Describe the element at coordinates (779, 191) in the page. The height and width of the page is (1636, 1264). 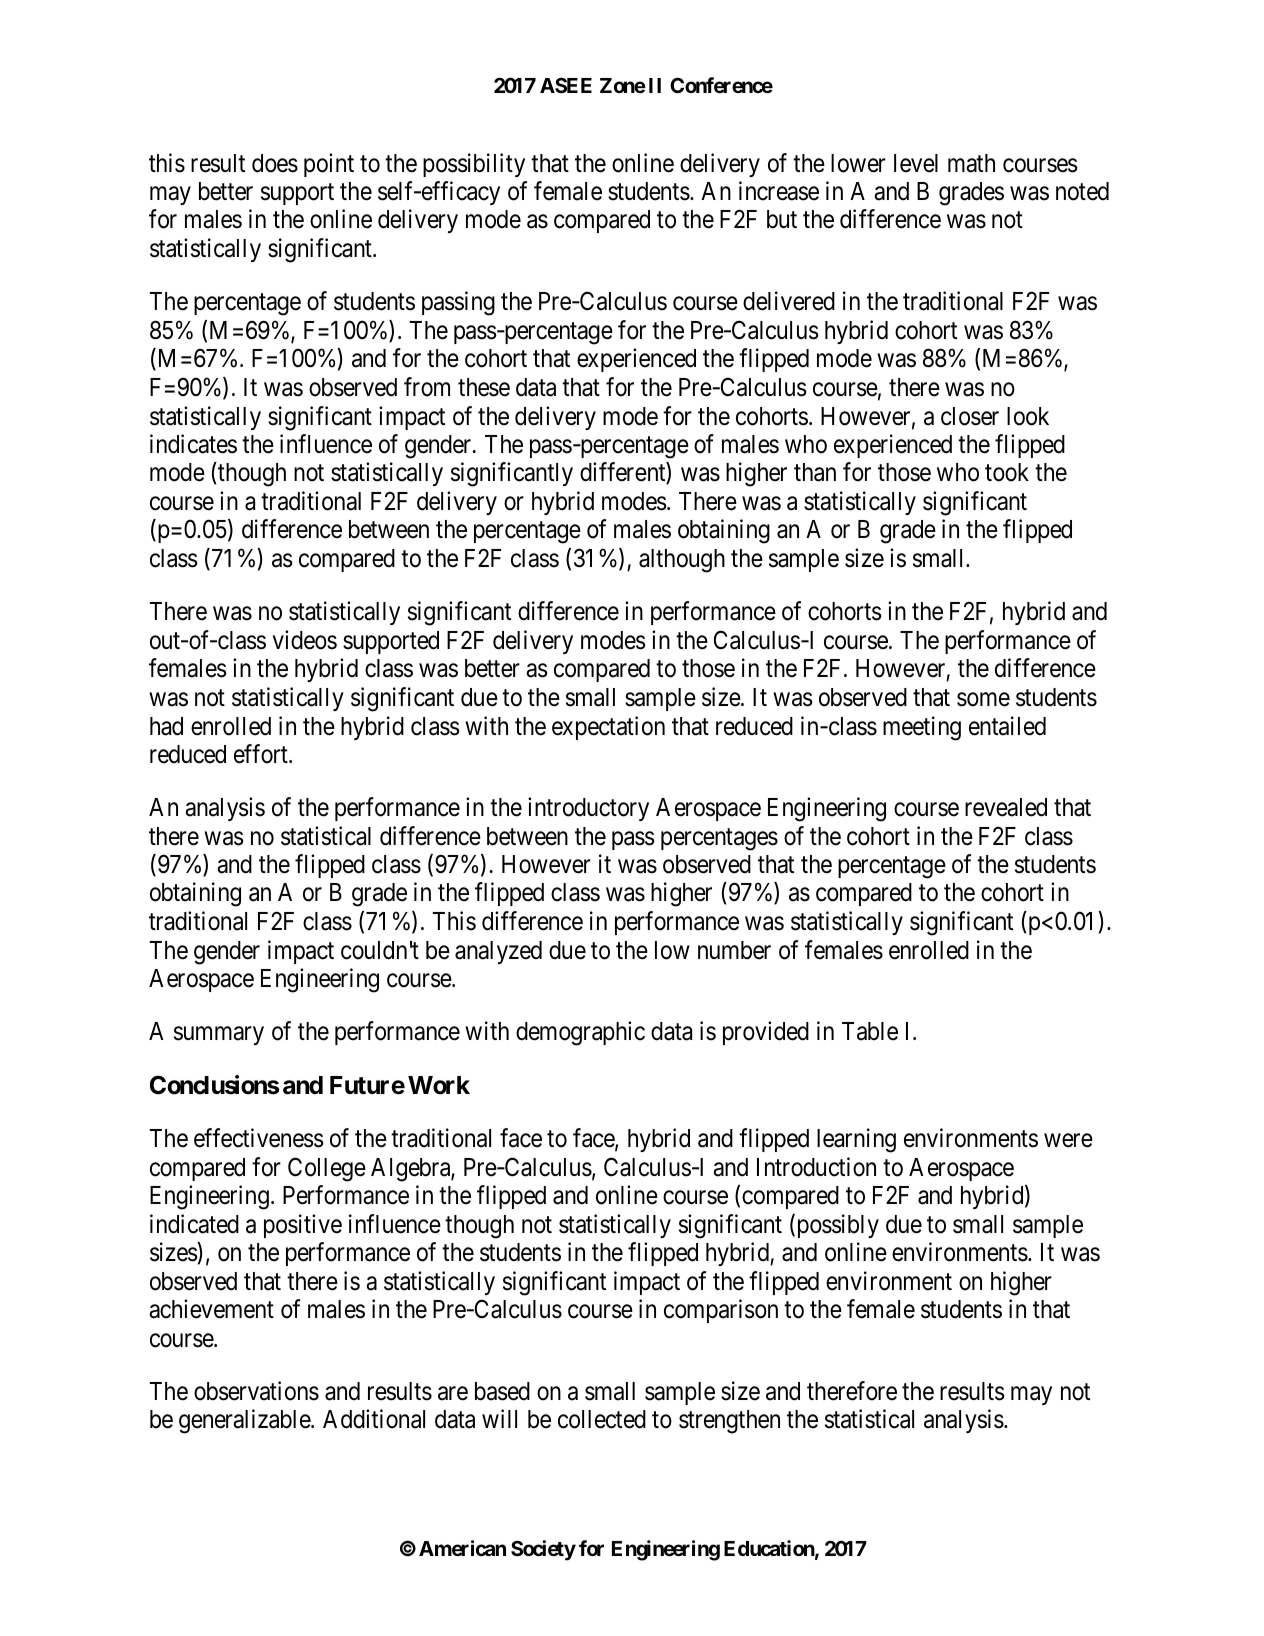
I see `increase` at that location.
